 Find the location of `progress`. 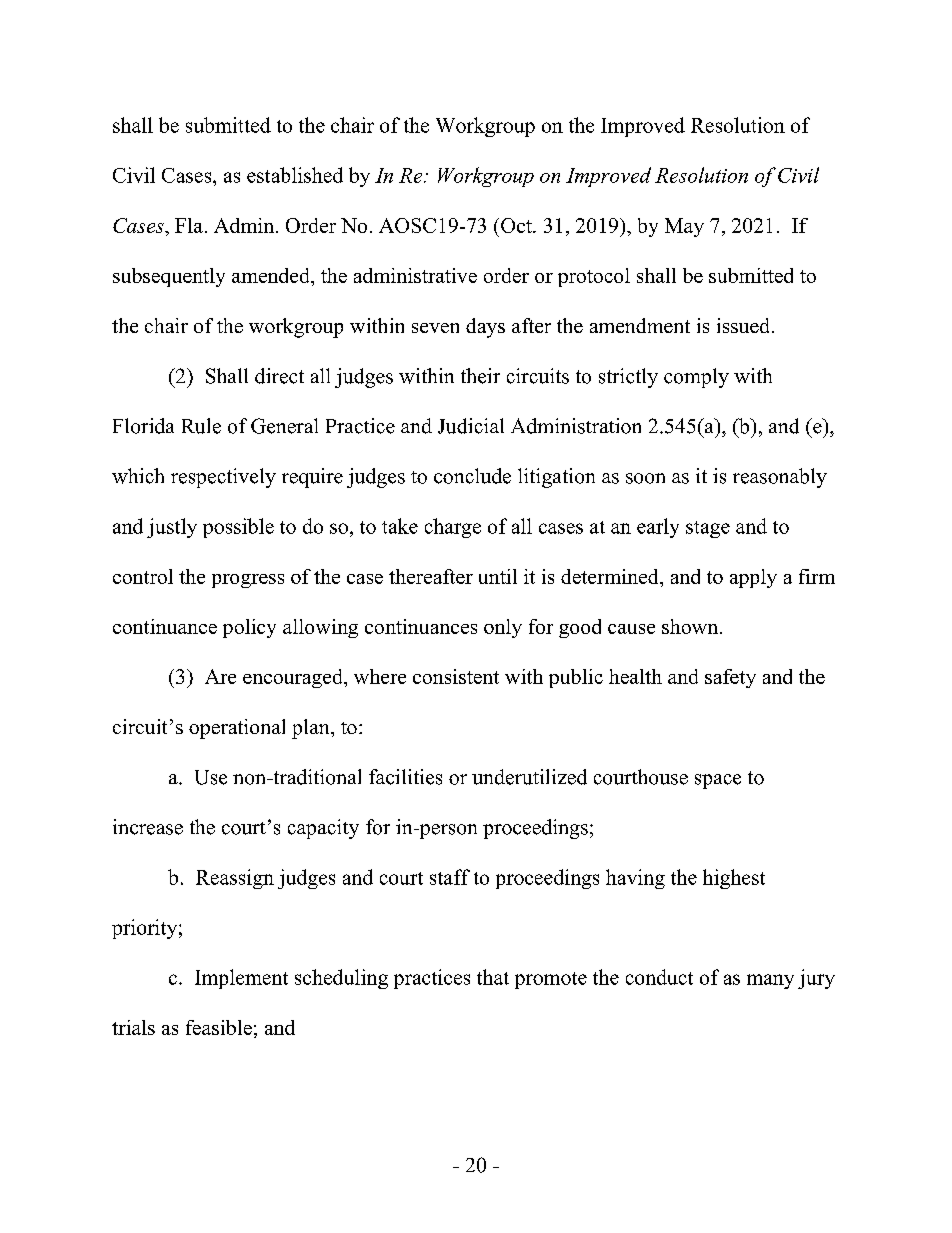

progress is located at coordinates (248, 581).
